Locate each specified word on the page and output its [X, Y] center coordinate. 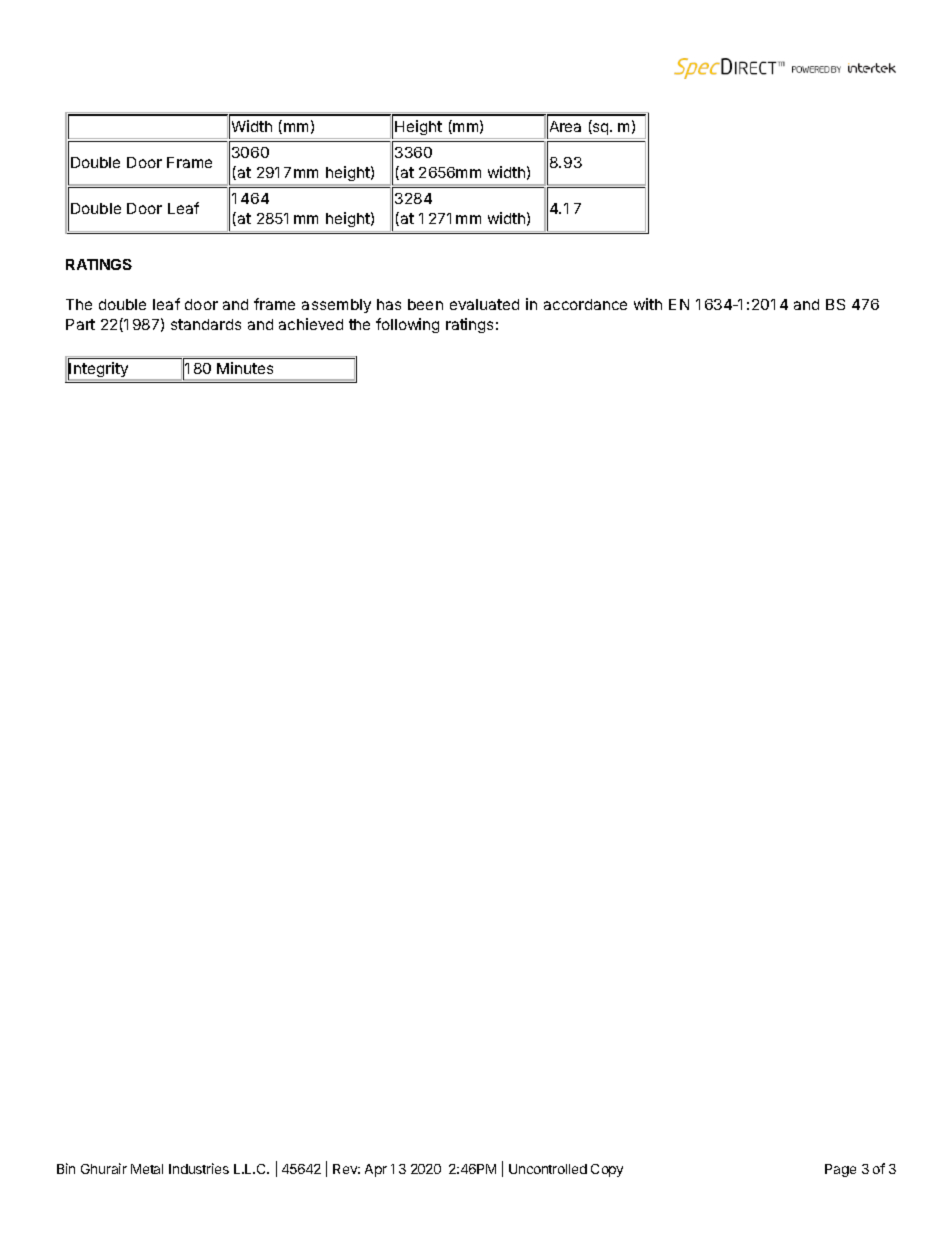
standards [206, 324]
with [648, 304]
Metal [147, 1169]
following [407, 325]
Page [840, 1170]
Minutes [245, 368]
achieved [311, 324]
